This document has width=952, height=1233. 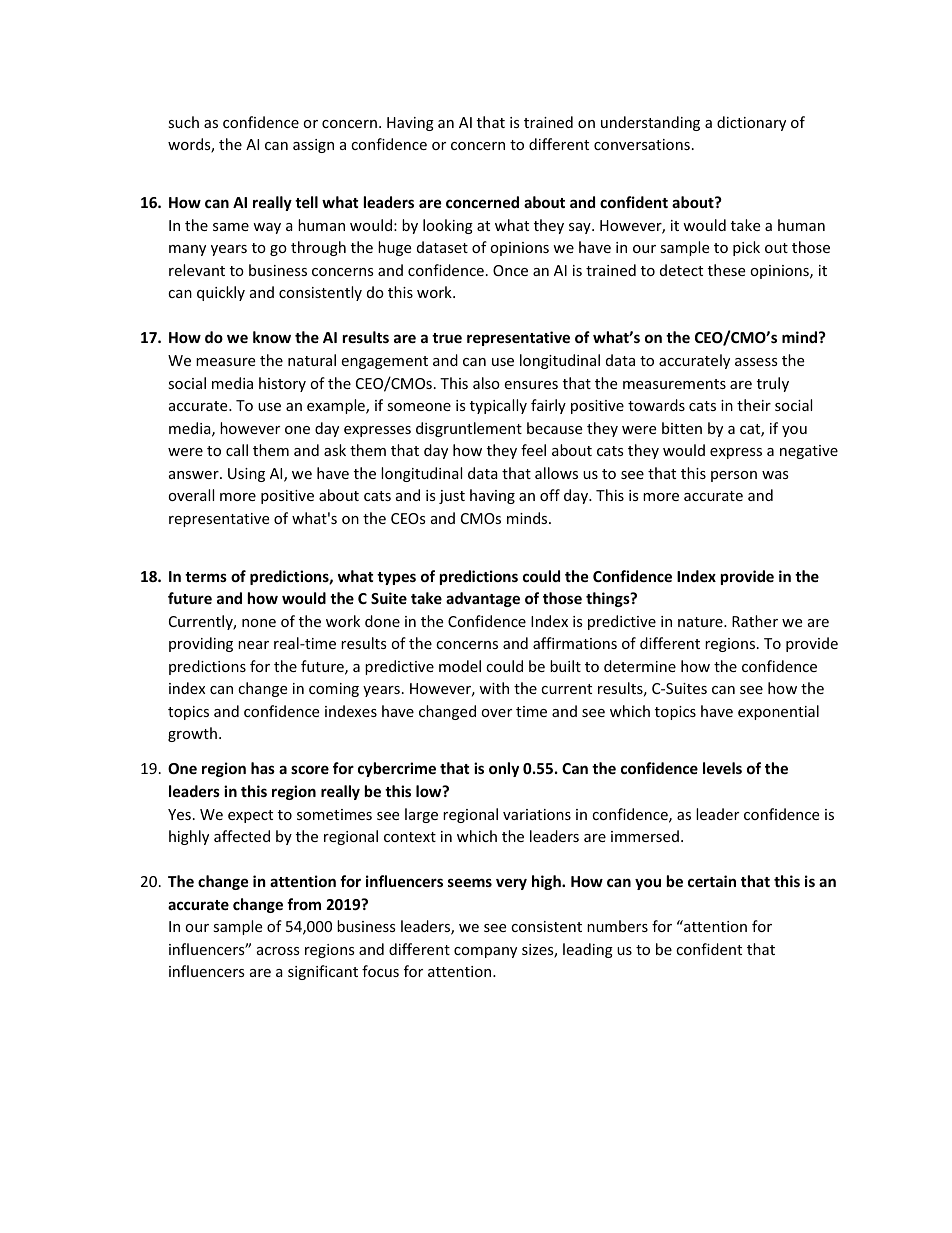 What do you see at coordinates (313, 146) in the document?
I see `assign` at bounding box center [313, 146].
